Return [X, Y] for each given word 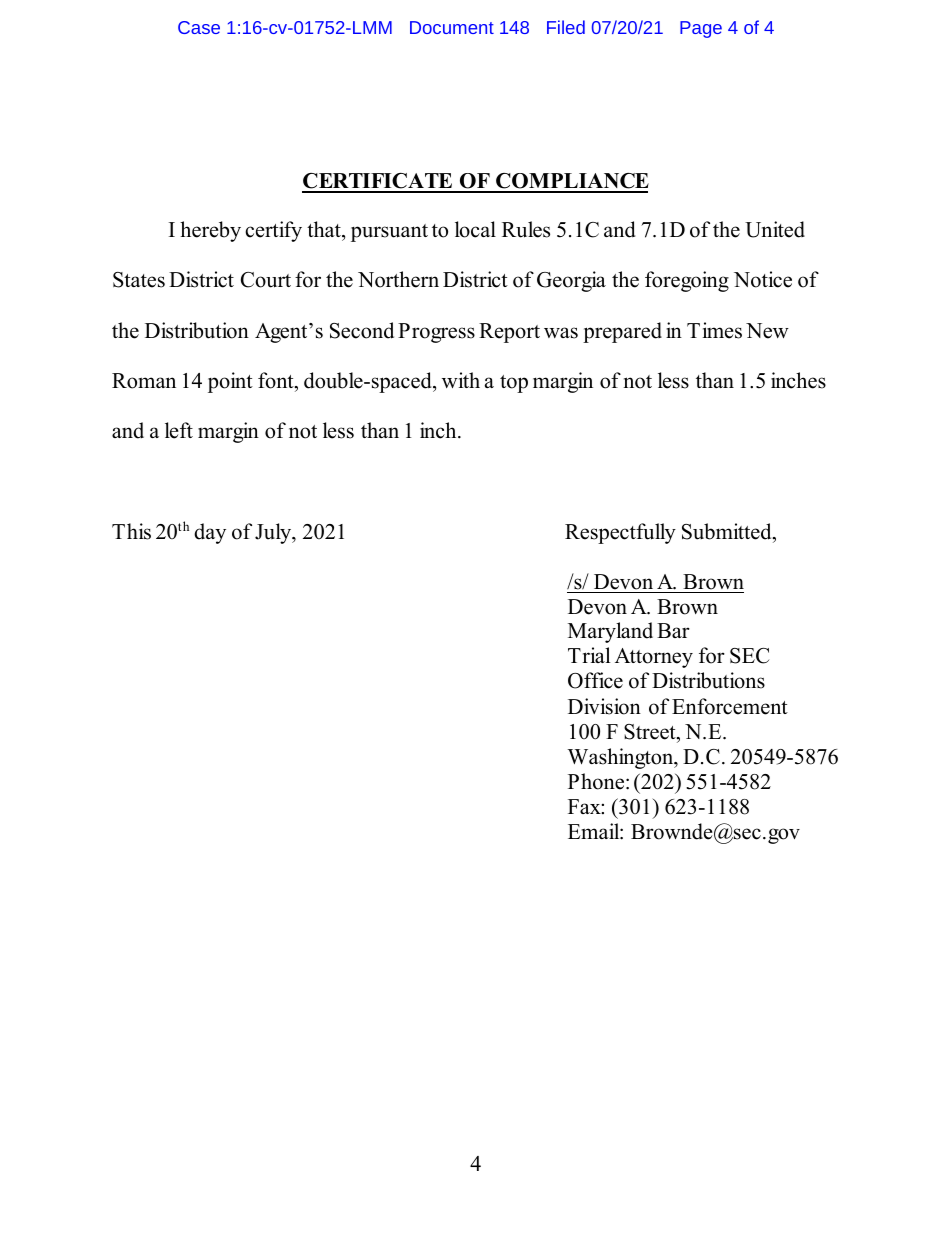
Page [701, 29]
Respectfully [620, 533]
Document [452, 27]
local [475, 229]
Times [714, 330]
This [131, 531]
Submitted [728, 531]
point [230, 382]
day [210, 533]
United [775, 229]
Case [199, 27]
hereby [210, 231]
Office [595, 680]
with [461, 380]
